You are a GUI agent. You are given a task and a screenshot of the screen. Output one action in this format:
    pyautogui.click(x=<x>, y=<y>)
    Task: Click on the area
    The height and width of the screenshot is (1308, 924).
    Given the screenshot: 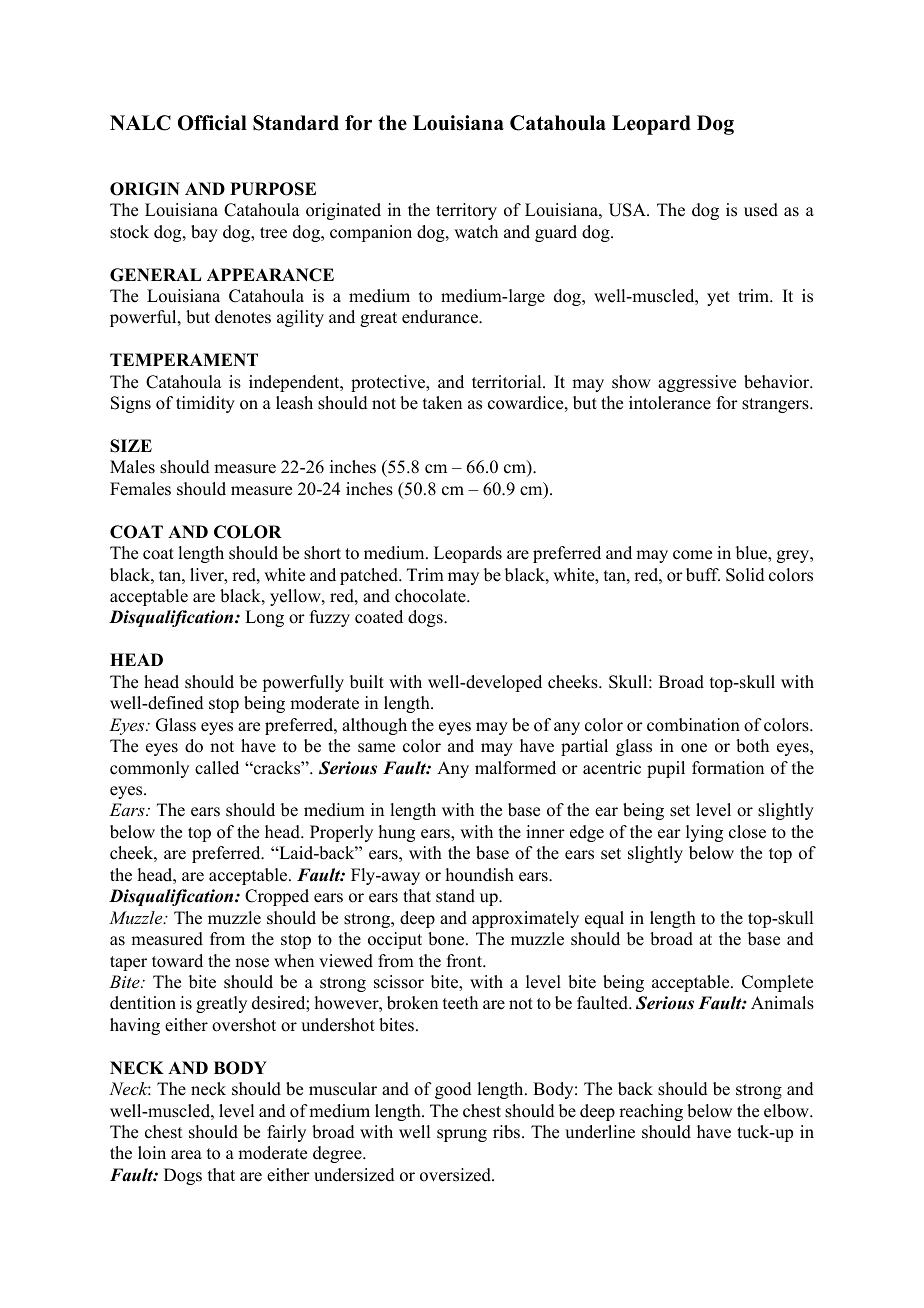 What is the action you would take?
    pyautogui.click(x=186, y=1155)
